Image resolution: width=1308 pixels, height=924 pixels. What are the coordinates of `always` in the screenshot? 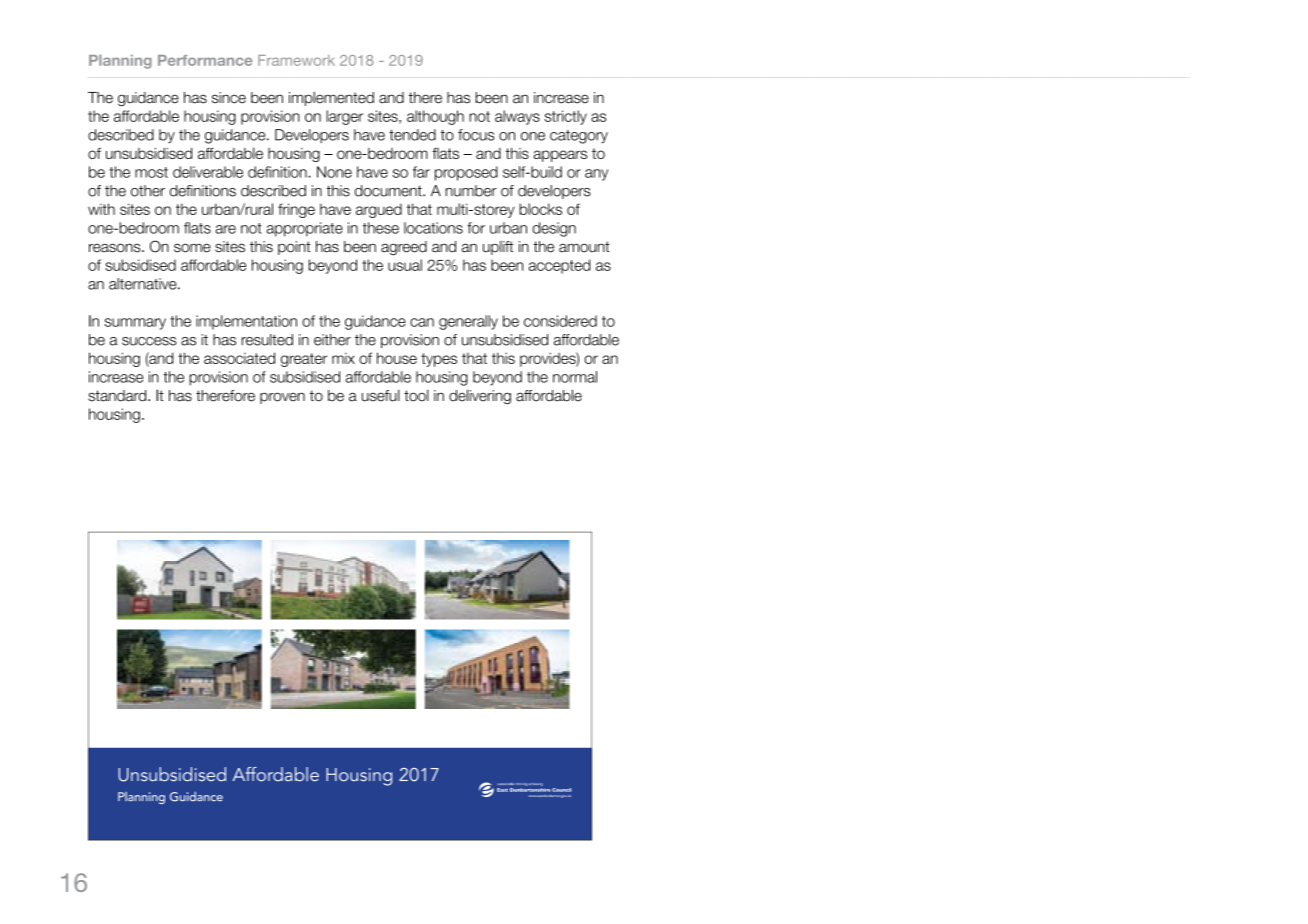 It's located at (517, 117).
